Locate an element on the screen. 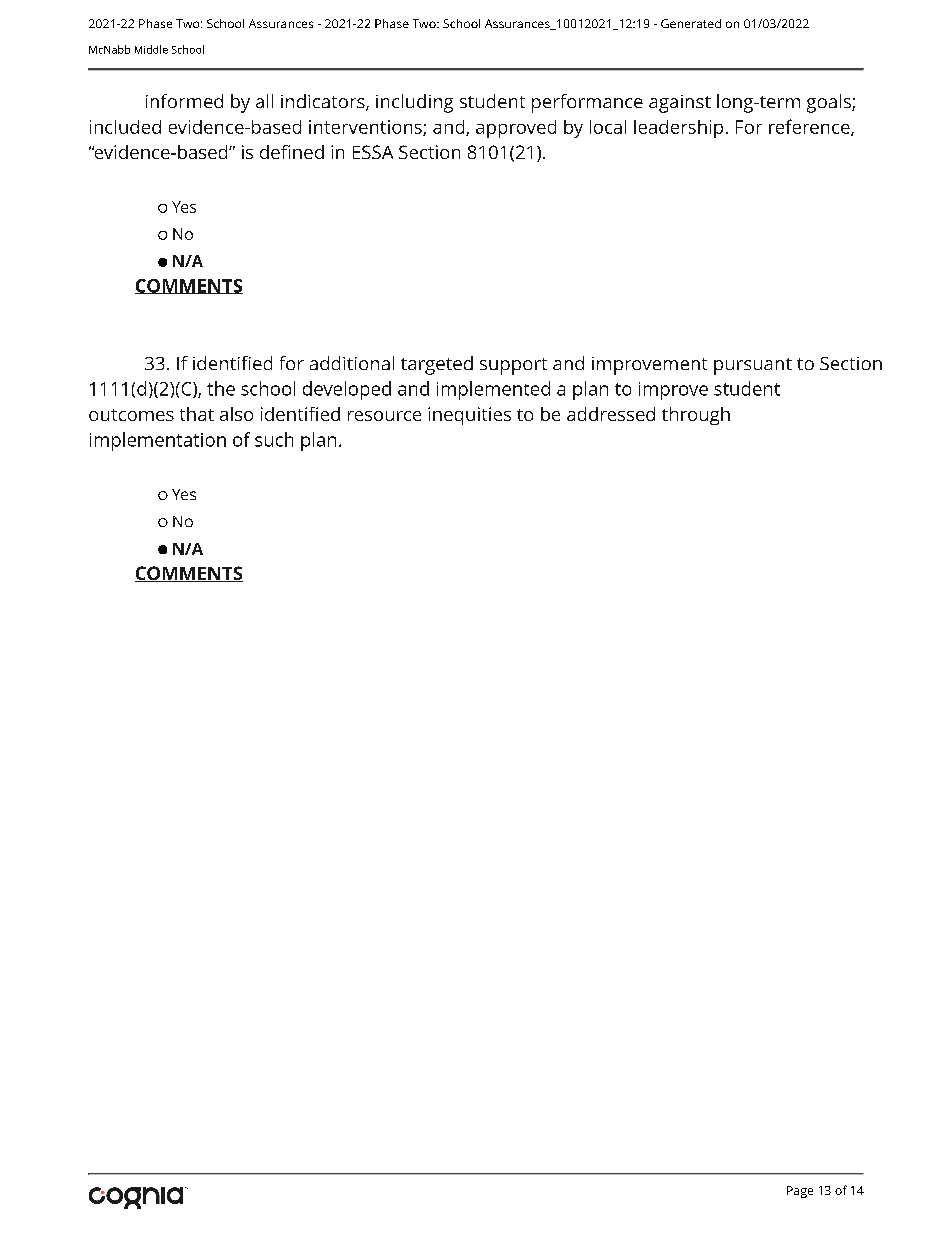  that is located at coordinates (197, 414).
